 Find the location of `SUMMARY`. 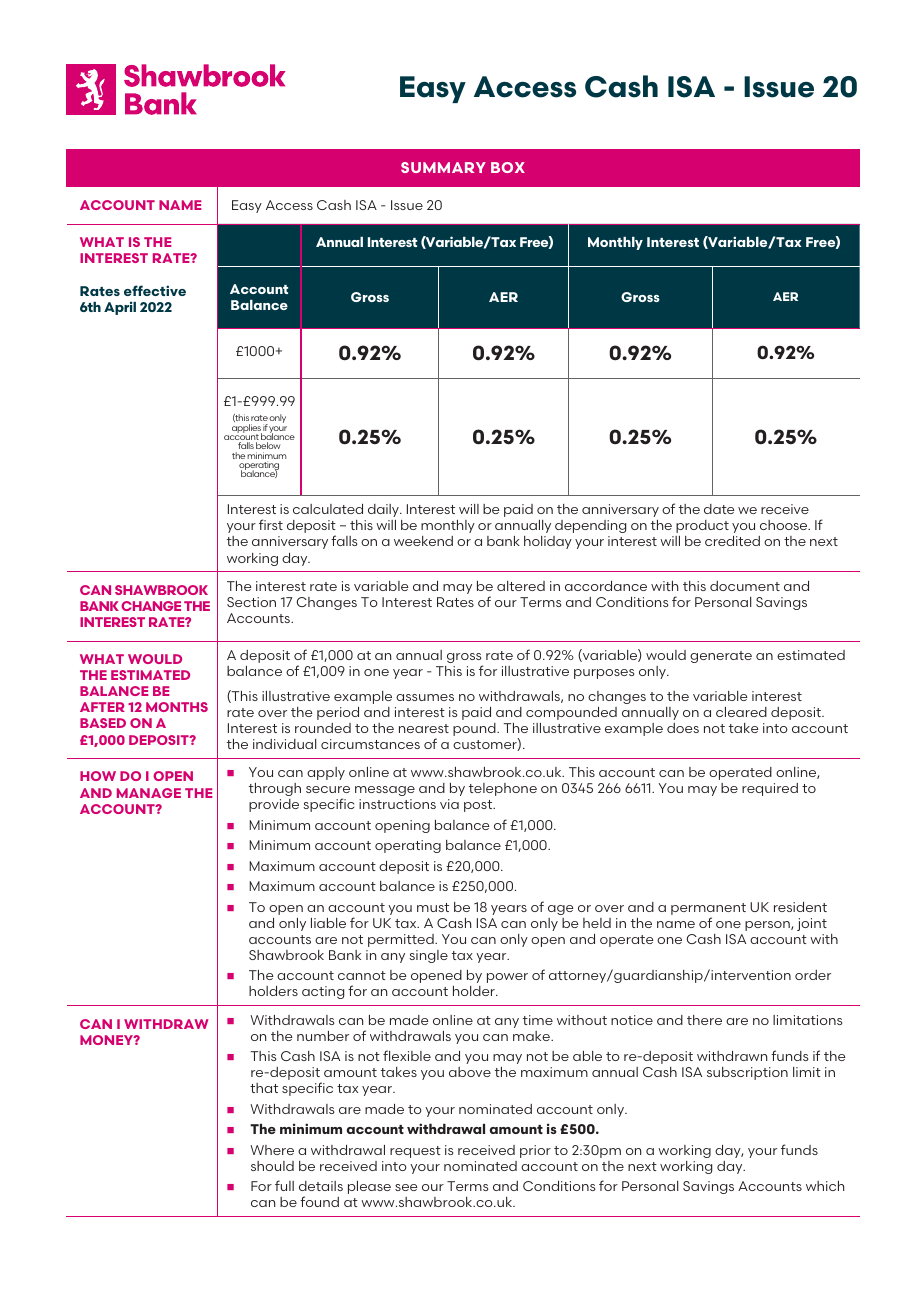

SUMMARY is located at coordinates (443, 167).
